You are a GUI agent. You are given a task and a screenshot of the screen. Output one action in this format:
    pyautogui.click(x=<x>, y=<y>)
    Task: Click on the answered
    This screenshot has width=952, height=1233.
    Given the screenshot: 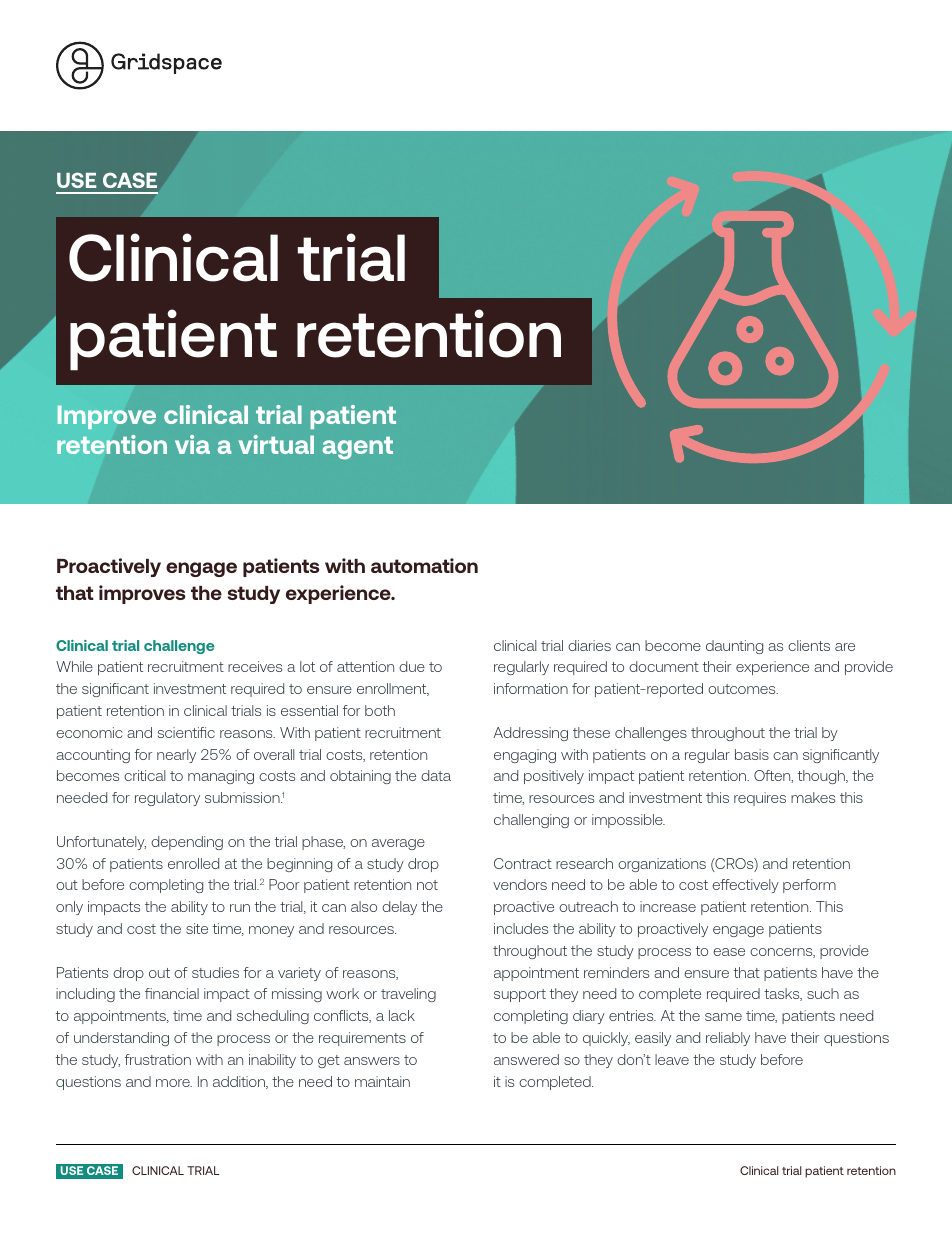 What is the action you would take?
    pyautogui.click(x=526, y=1059)
